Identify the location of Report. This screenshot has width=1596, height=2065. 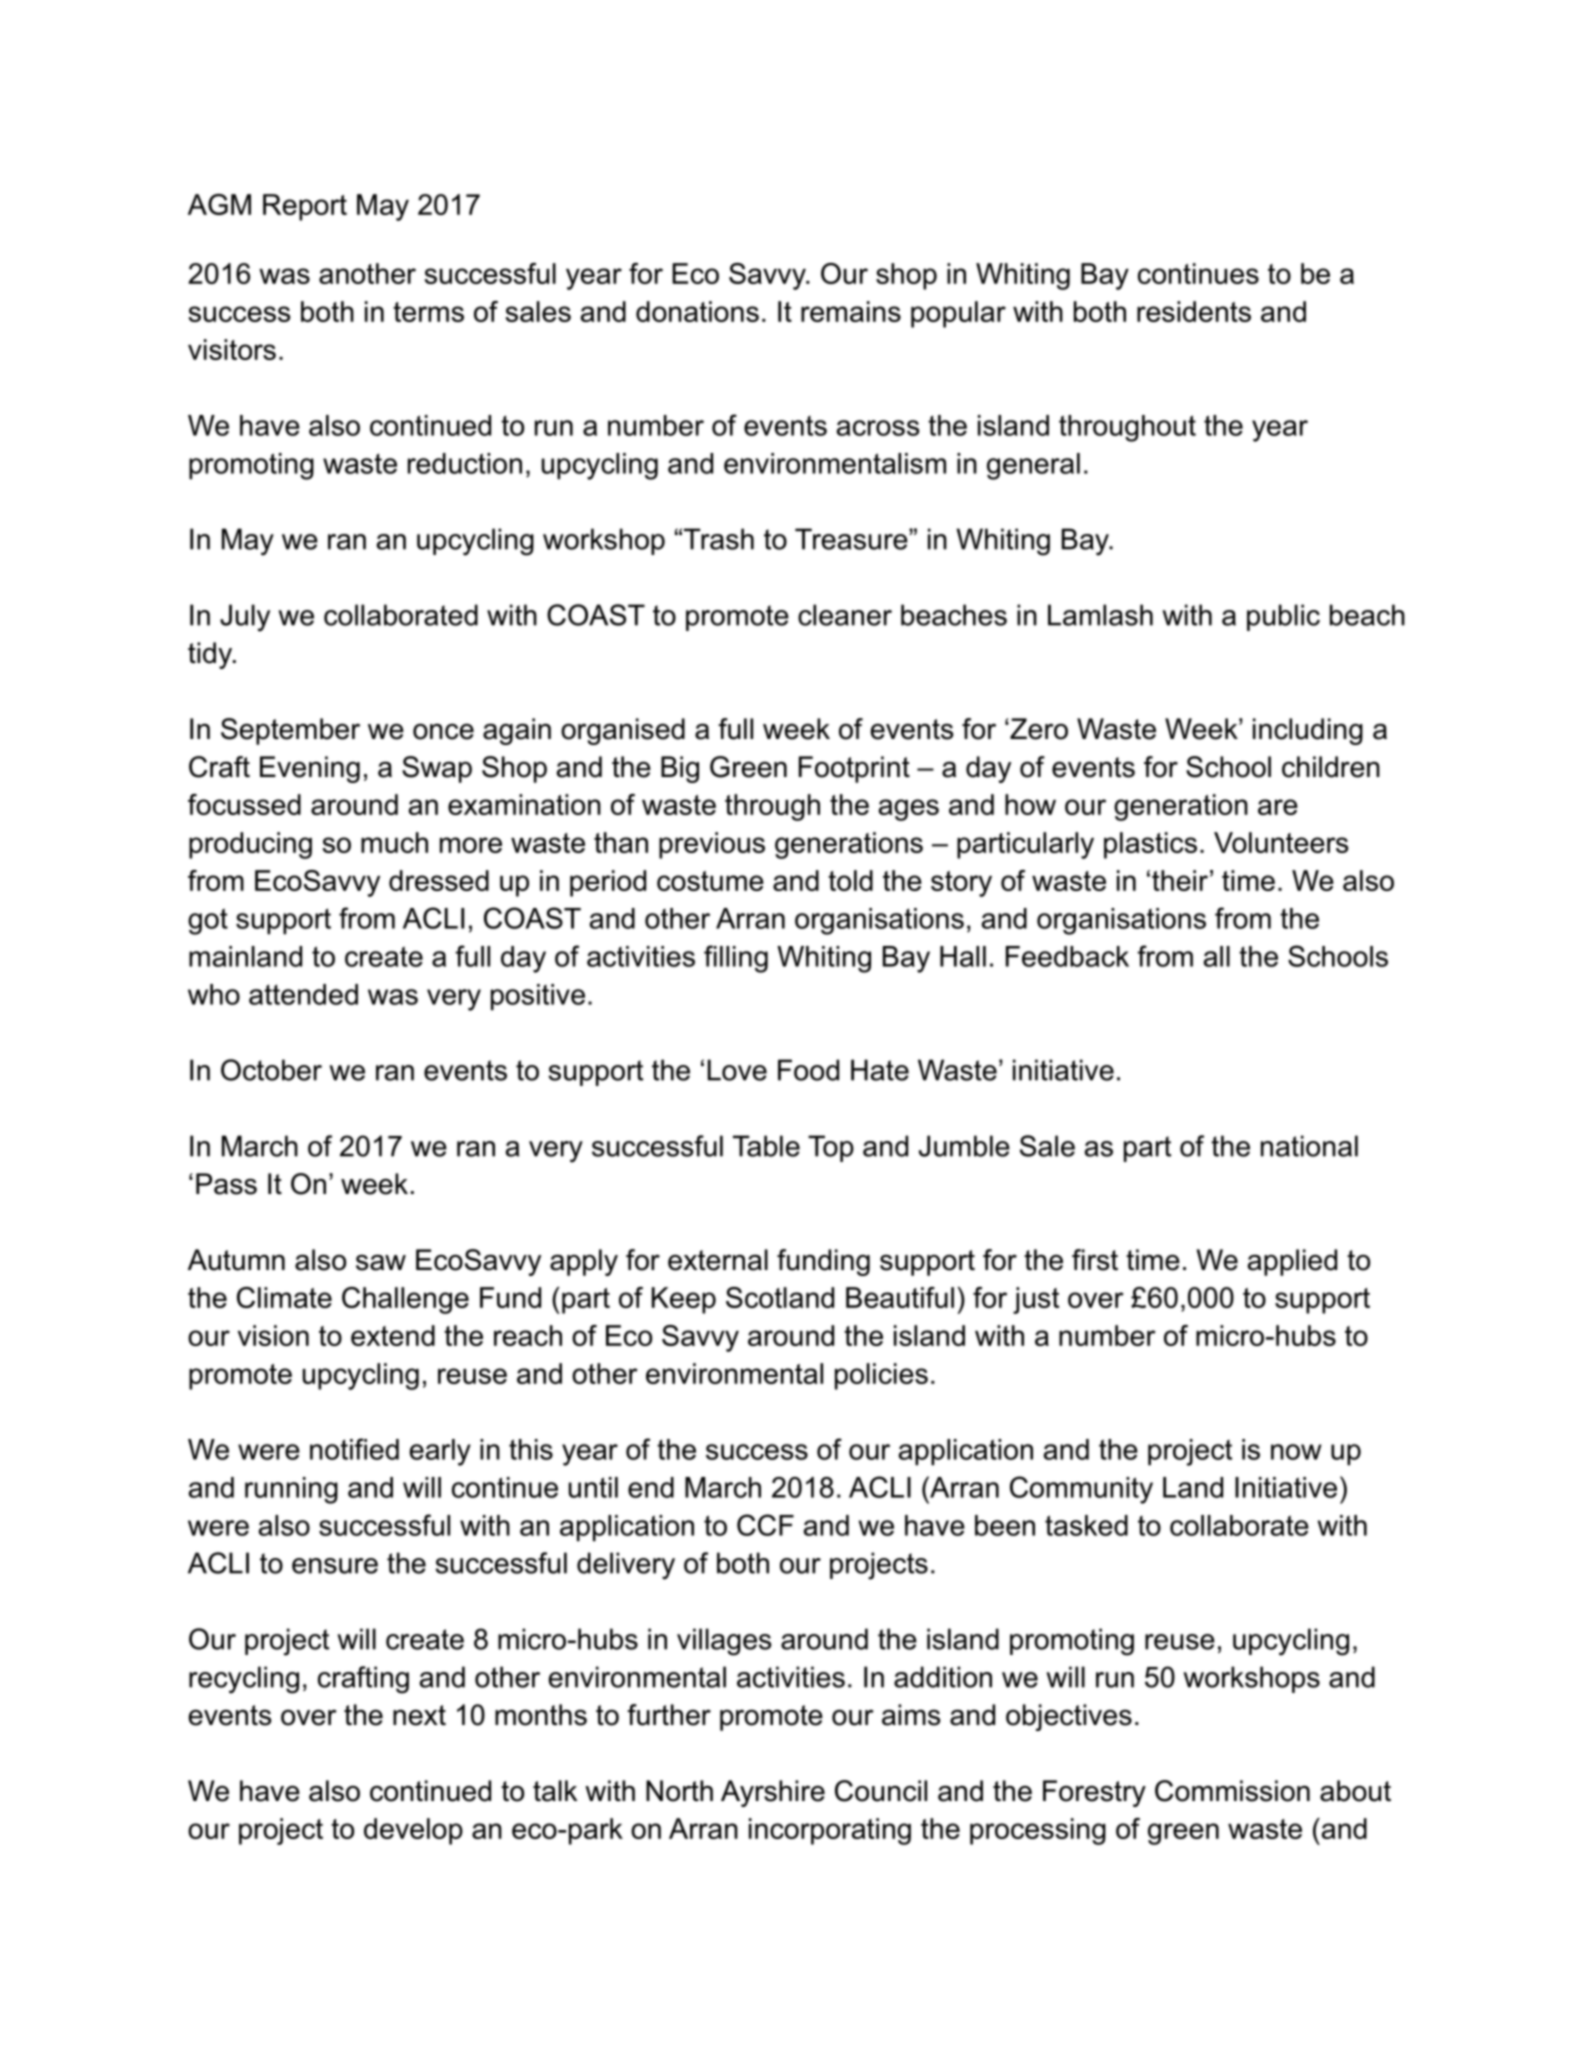
(305, 207).
